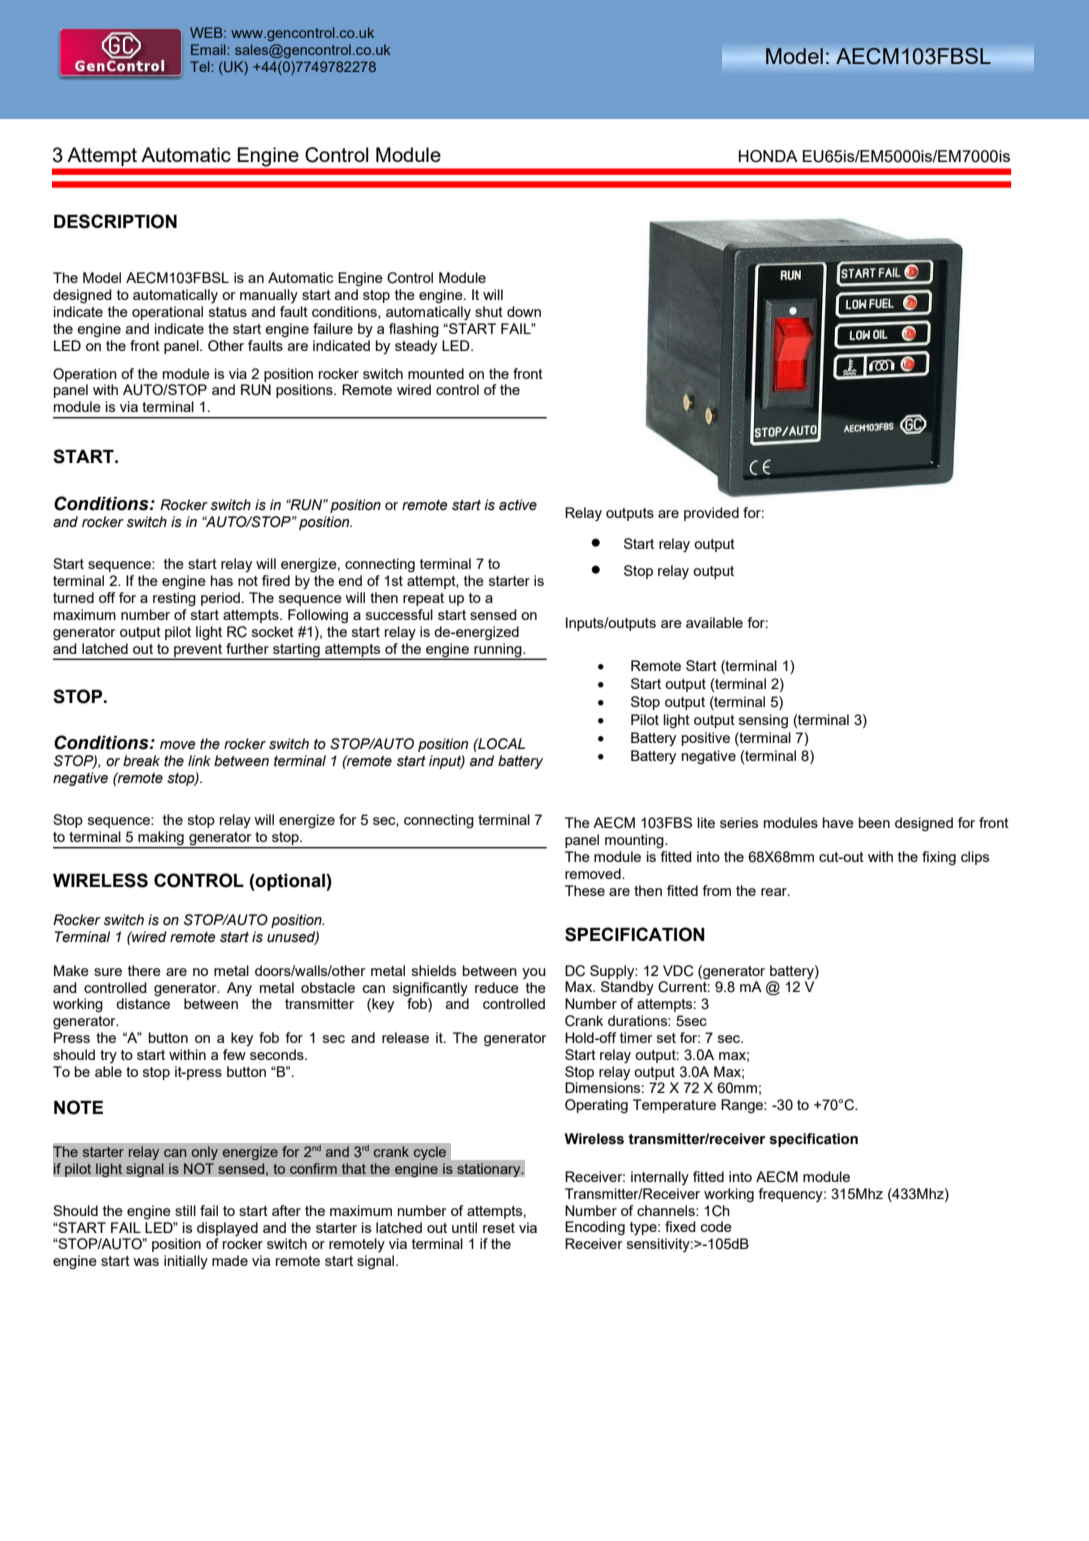  What do you see at coordinates (423, 599) in the page?
I see `repeat` at bounding box center [423, 599].
